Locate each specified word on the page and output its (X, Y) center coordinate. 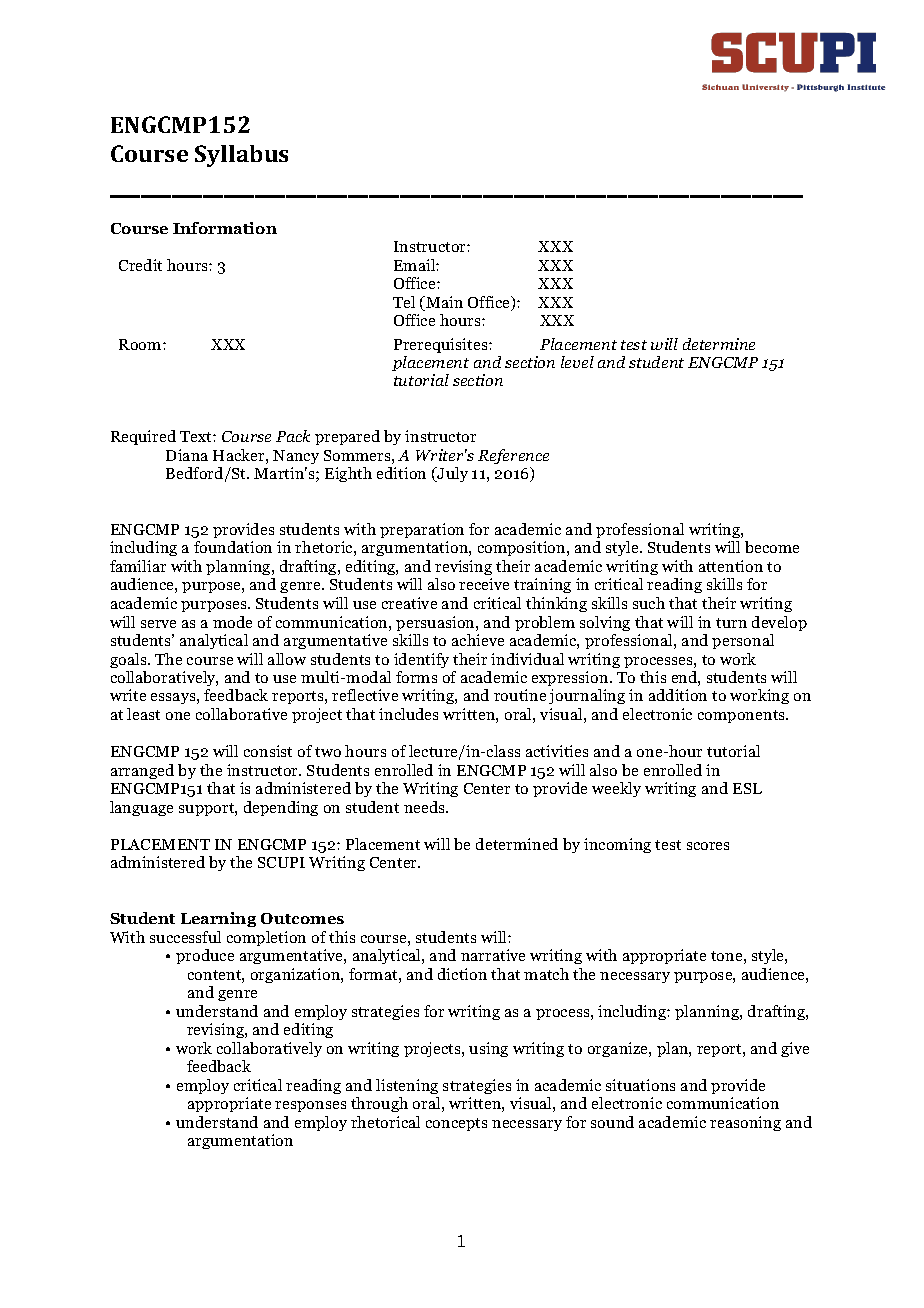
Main (443, 303)
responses (310, 1106)
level (577, 362)
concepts (456, 1124)
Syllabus (241, 156)
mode (232, 622)
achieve (478, 640)
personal (743, 641)
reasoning (745, 1123)
